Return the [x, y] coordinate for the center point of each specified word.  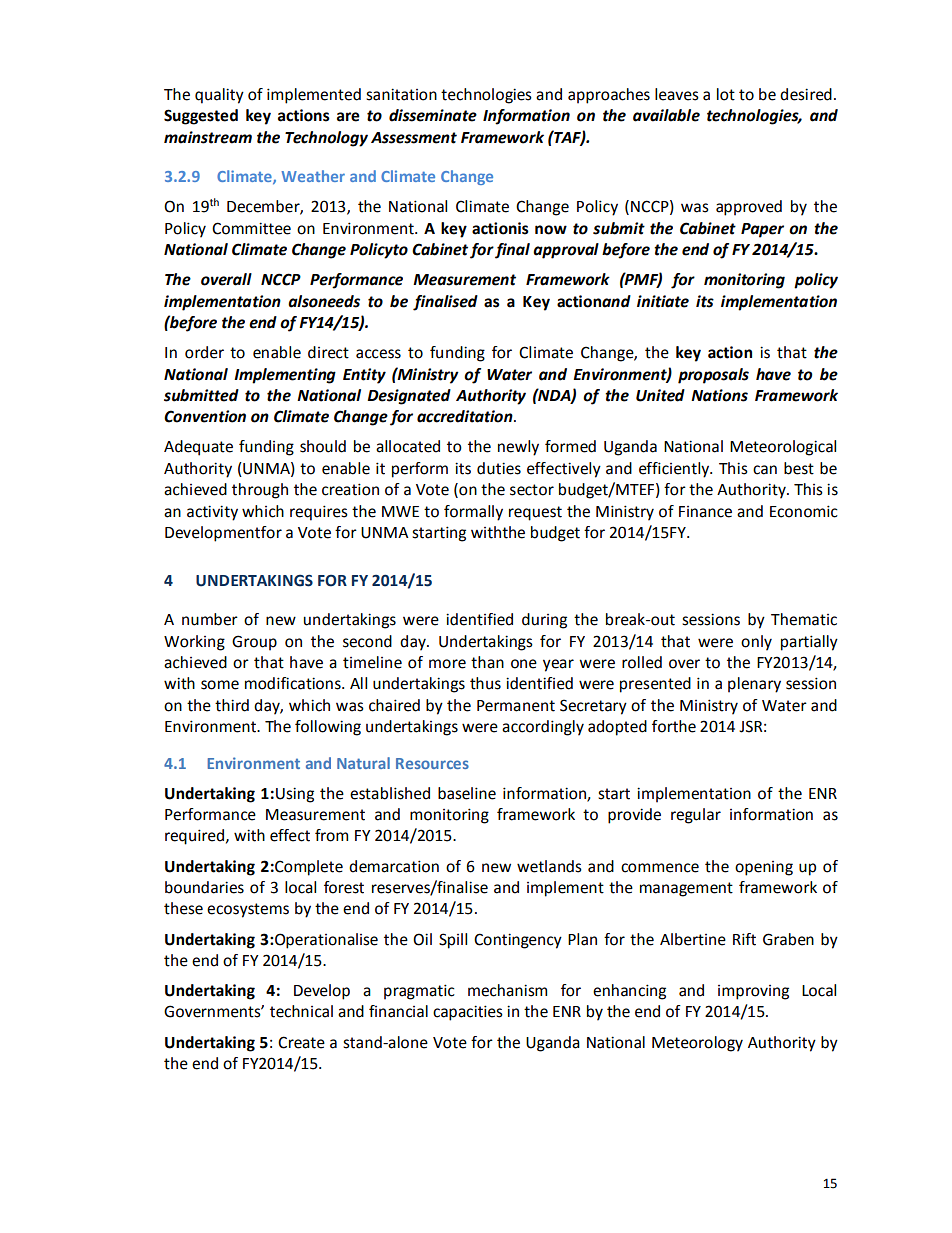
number [210, 619]
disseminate [433, 115]
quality [219, 96]
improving [753, 992]
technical [301, 1011]
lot [726, 94]
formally [473, 513]
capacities [468, 1013]
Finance [705, 512]
